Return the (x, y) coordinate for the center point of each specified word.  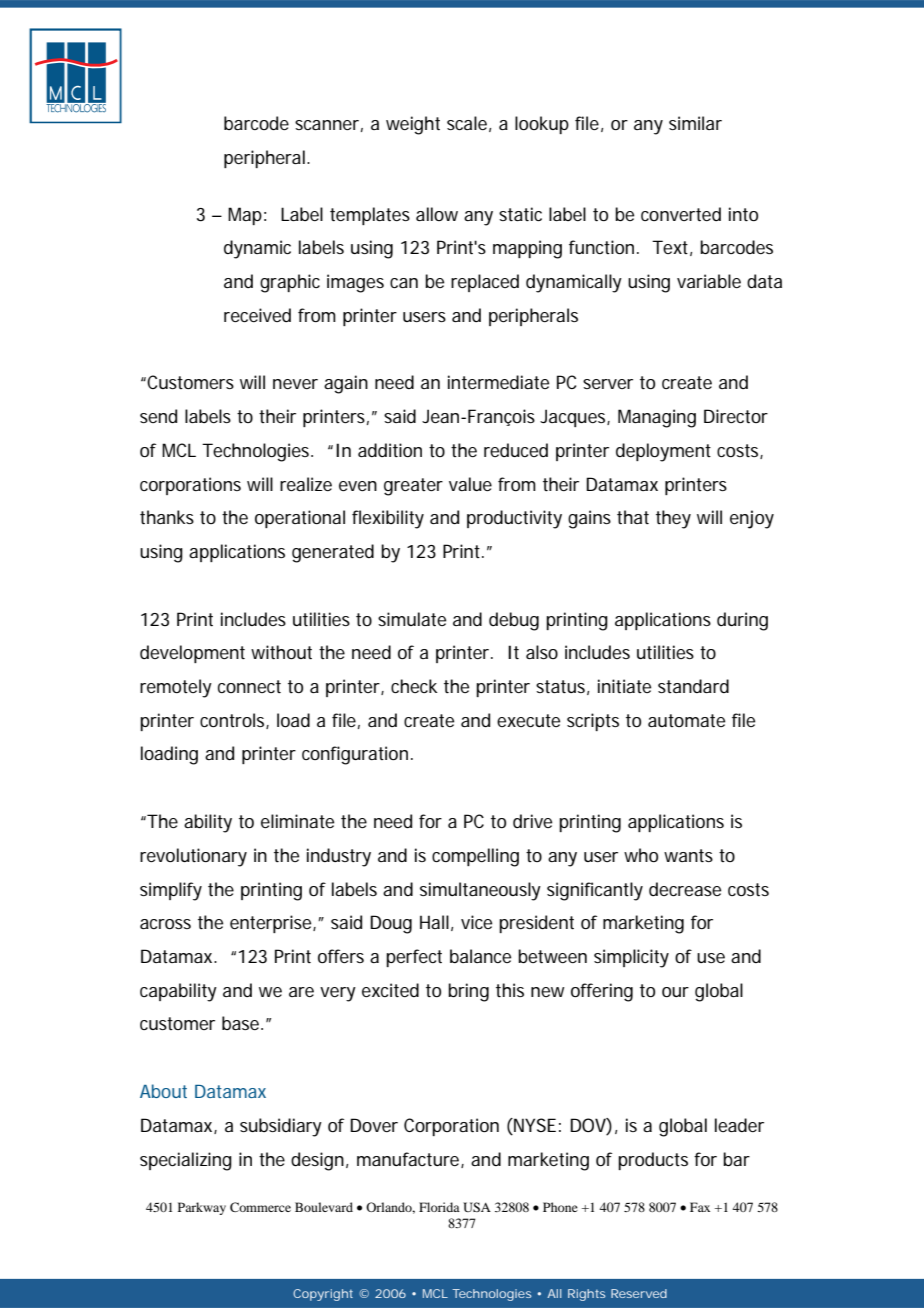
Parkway (202, 1208)
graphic (290, 283)
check (414, 686)
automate (686, 721)
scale (467, 123)
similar (695, 123)
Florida (439, 1207)
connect (249, 686)
